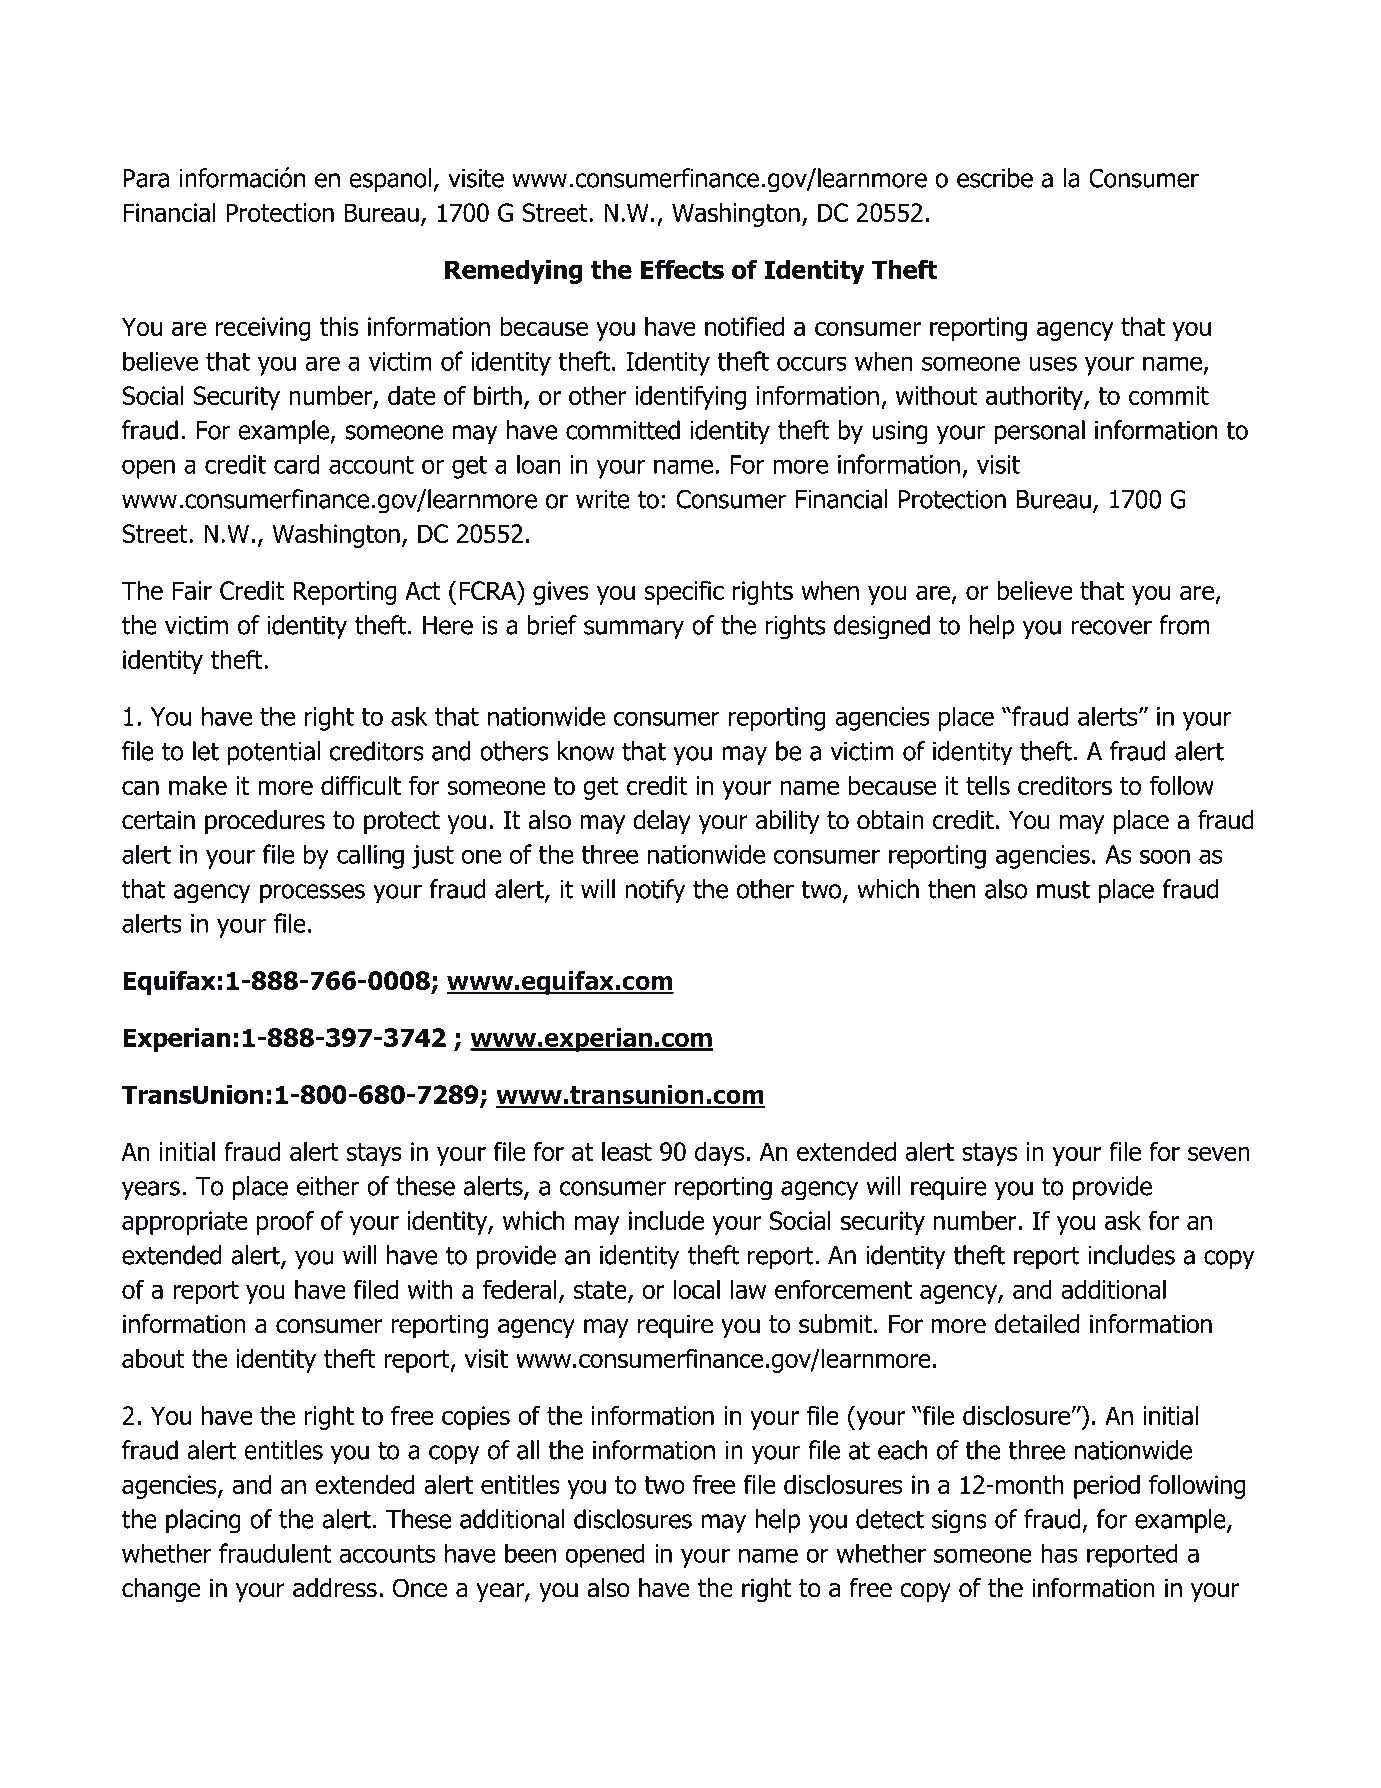 This document has width=1381, height=1788. What do you see at coordinates (203, 1521) in the document?
I see `placing` at bounding box center [203, 1521].
